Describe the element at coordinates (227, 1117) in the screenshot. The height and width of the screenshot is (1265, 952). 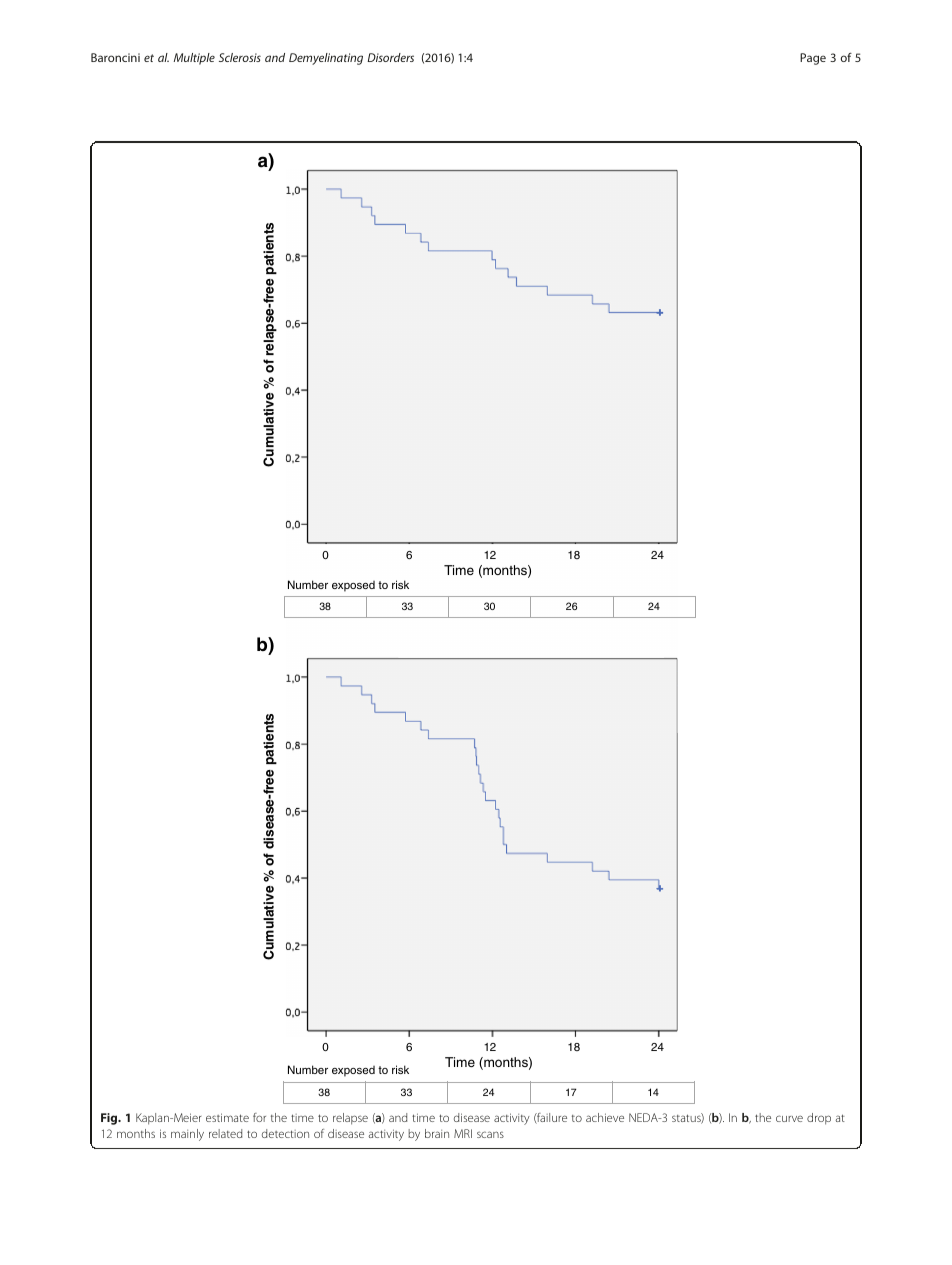
I see `estimate` at that location.
